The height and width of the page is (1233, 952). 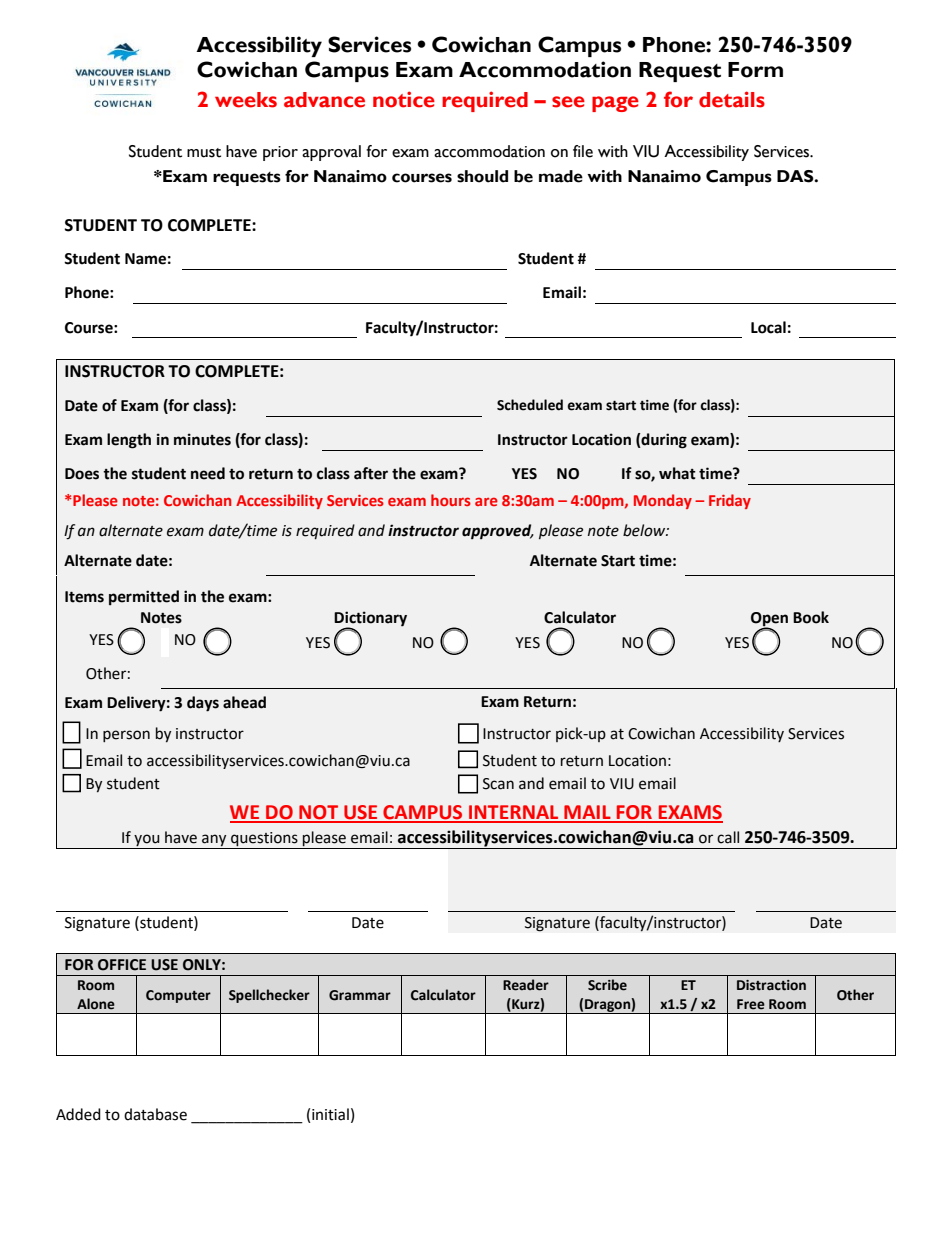 What do you see at coordinates (530, 405) in the page?
I see `Scheduled` at bounding box center [530, 405].
